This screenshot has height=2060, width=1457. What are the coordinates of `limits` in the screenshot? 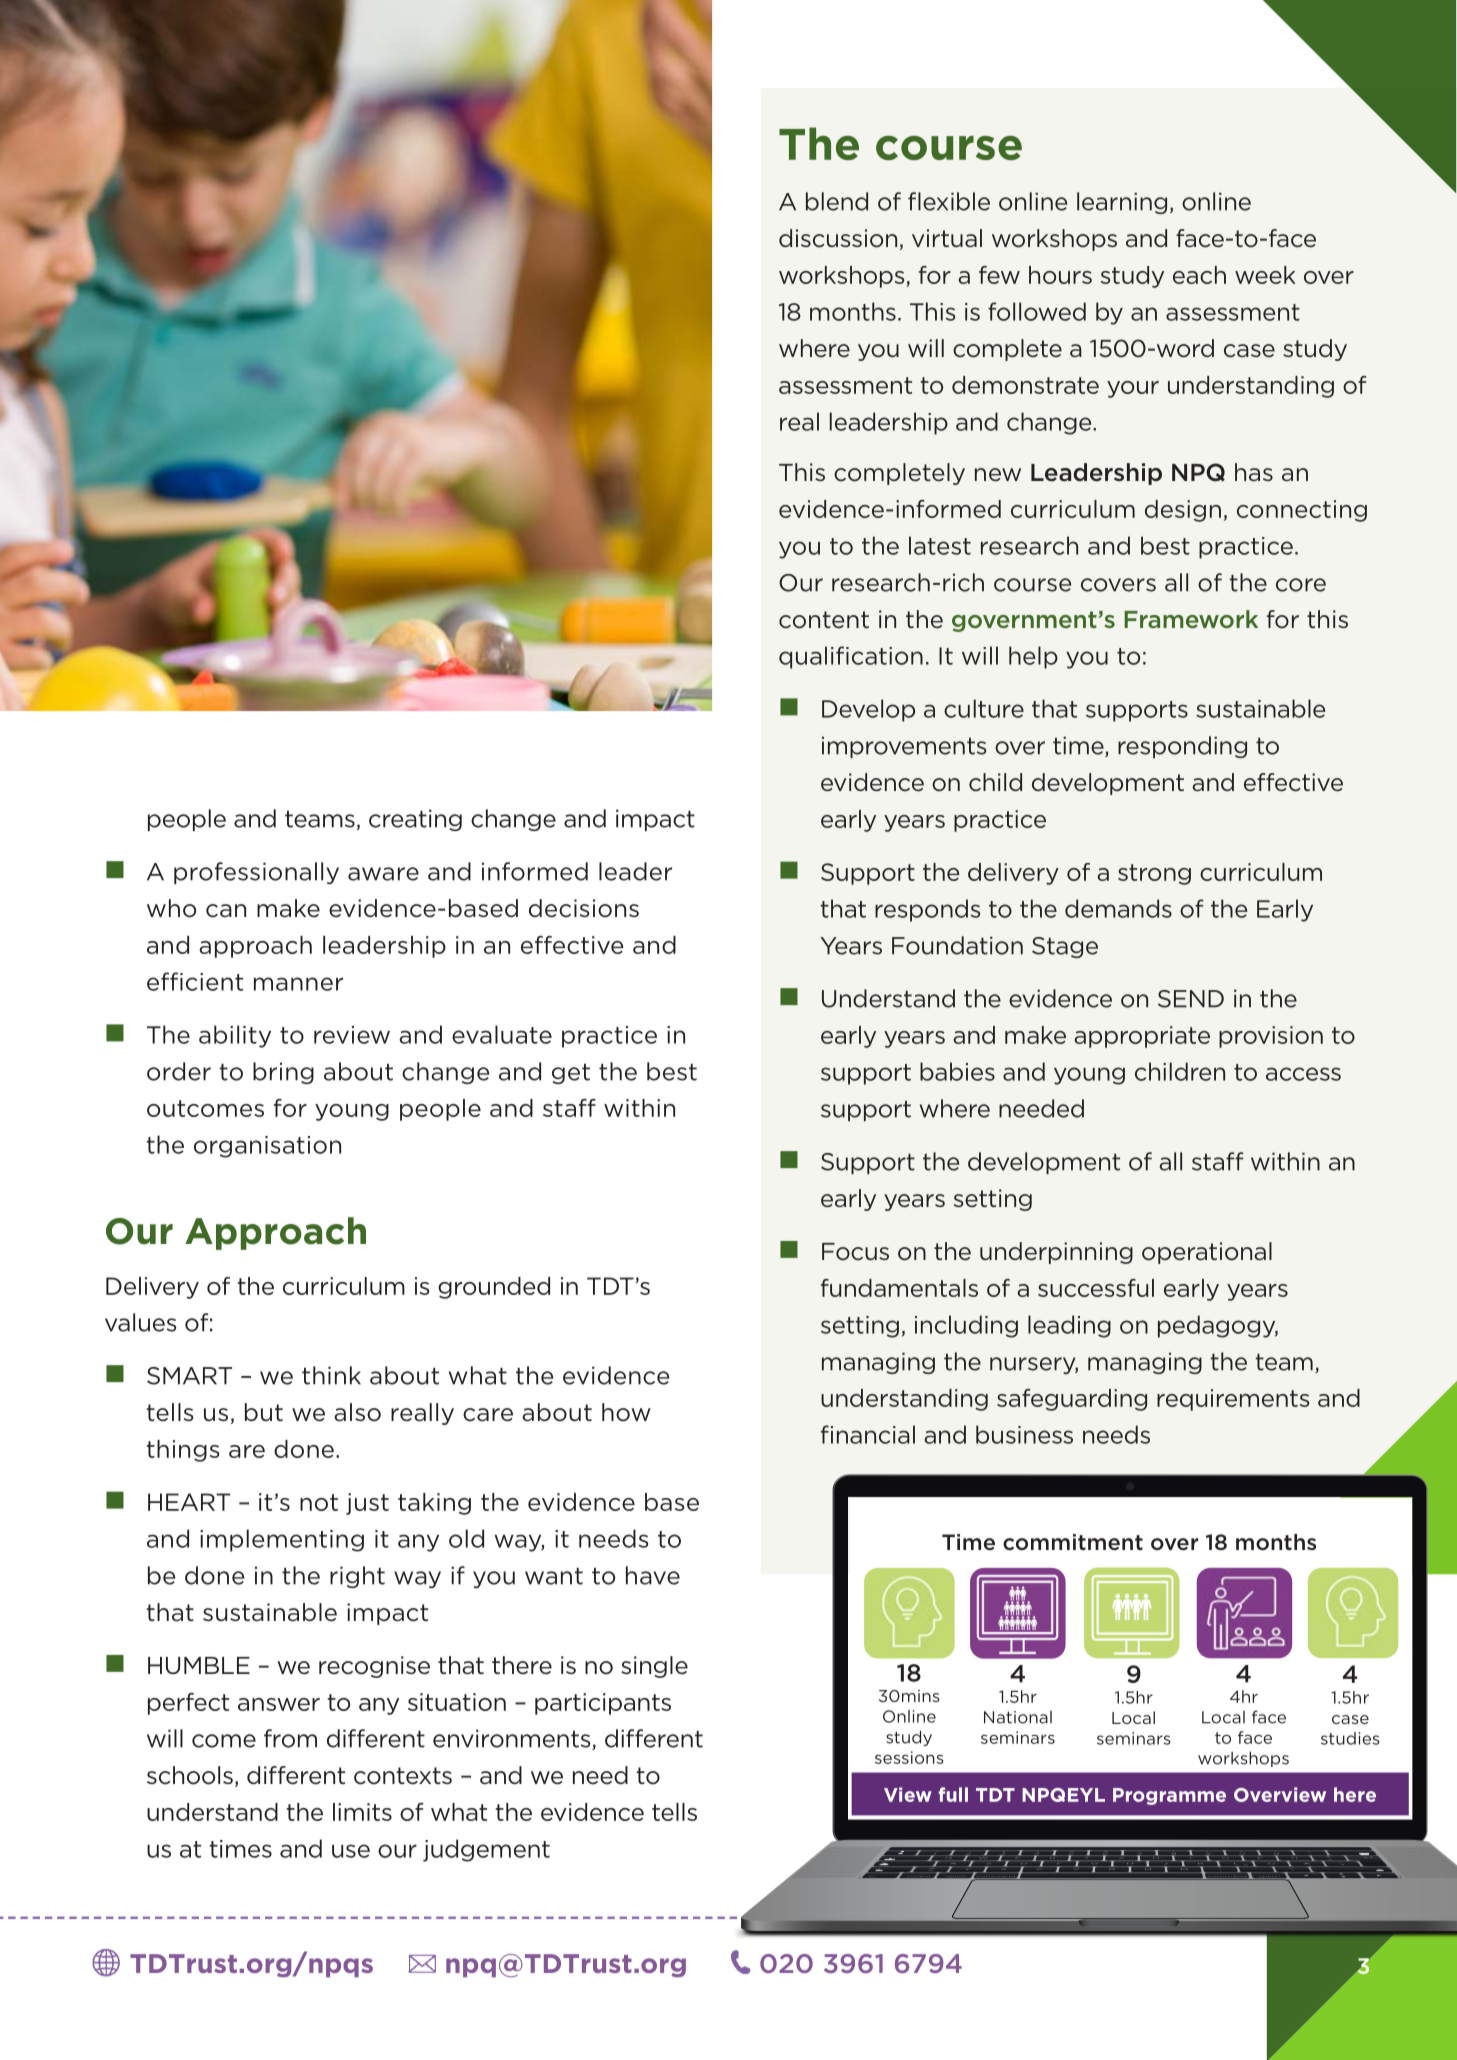 It's located at (362, 1812).
